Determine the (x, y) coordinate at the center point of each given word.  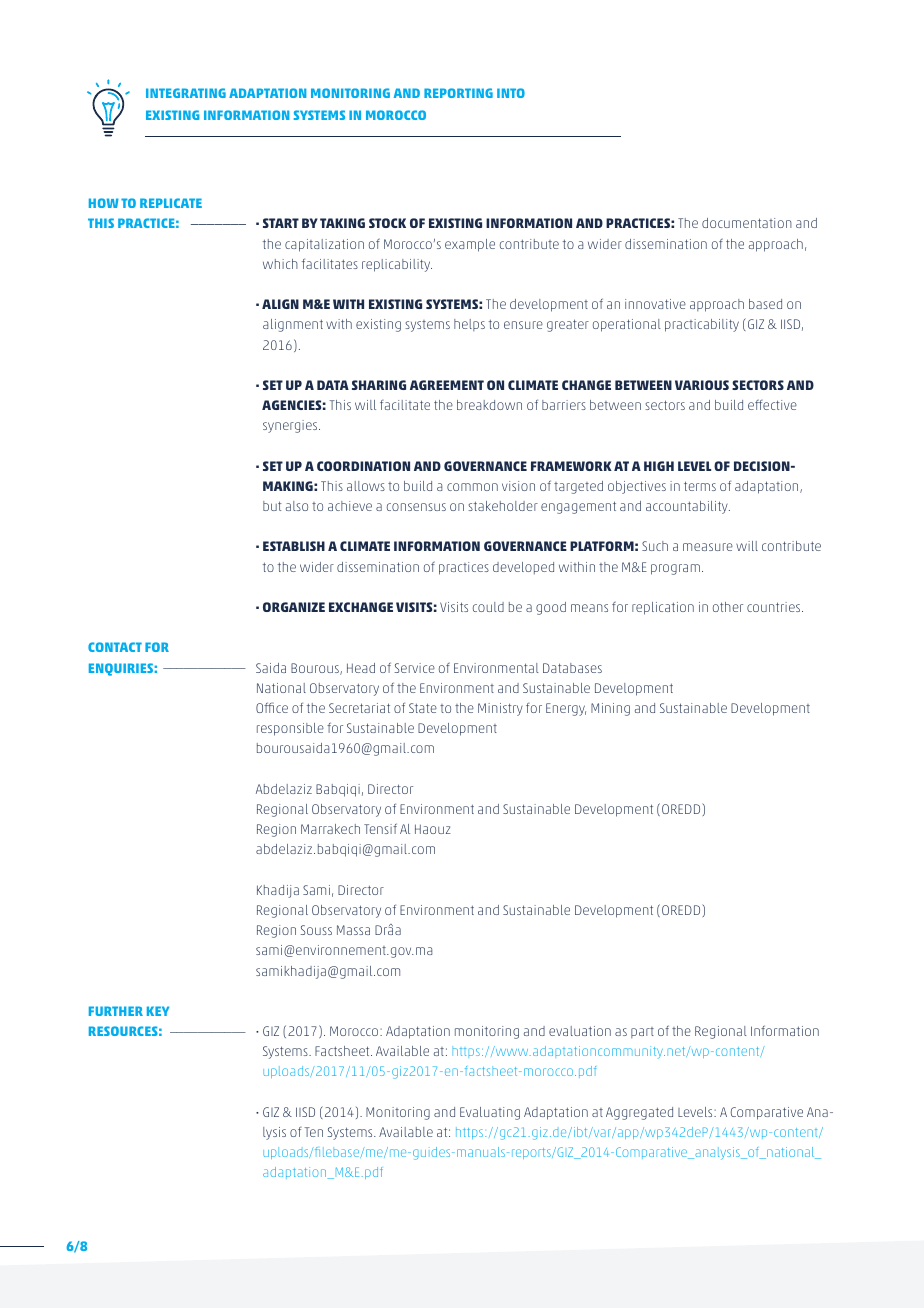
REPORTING (458, 93)
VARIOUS (702, 385)
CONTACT (115, 647)
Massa (353, 930)
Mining (610, 709)
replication (663, 608)
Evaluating (490, 1113)
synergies (291, 426)
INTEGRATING (186, 93)
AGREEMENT (447, 385)
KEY (158, 1011)
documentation (747, 223)
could (488, 607)
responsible (290, 729)
